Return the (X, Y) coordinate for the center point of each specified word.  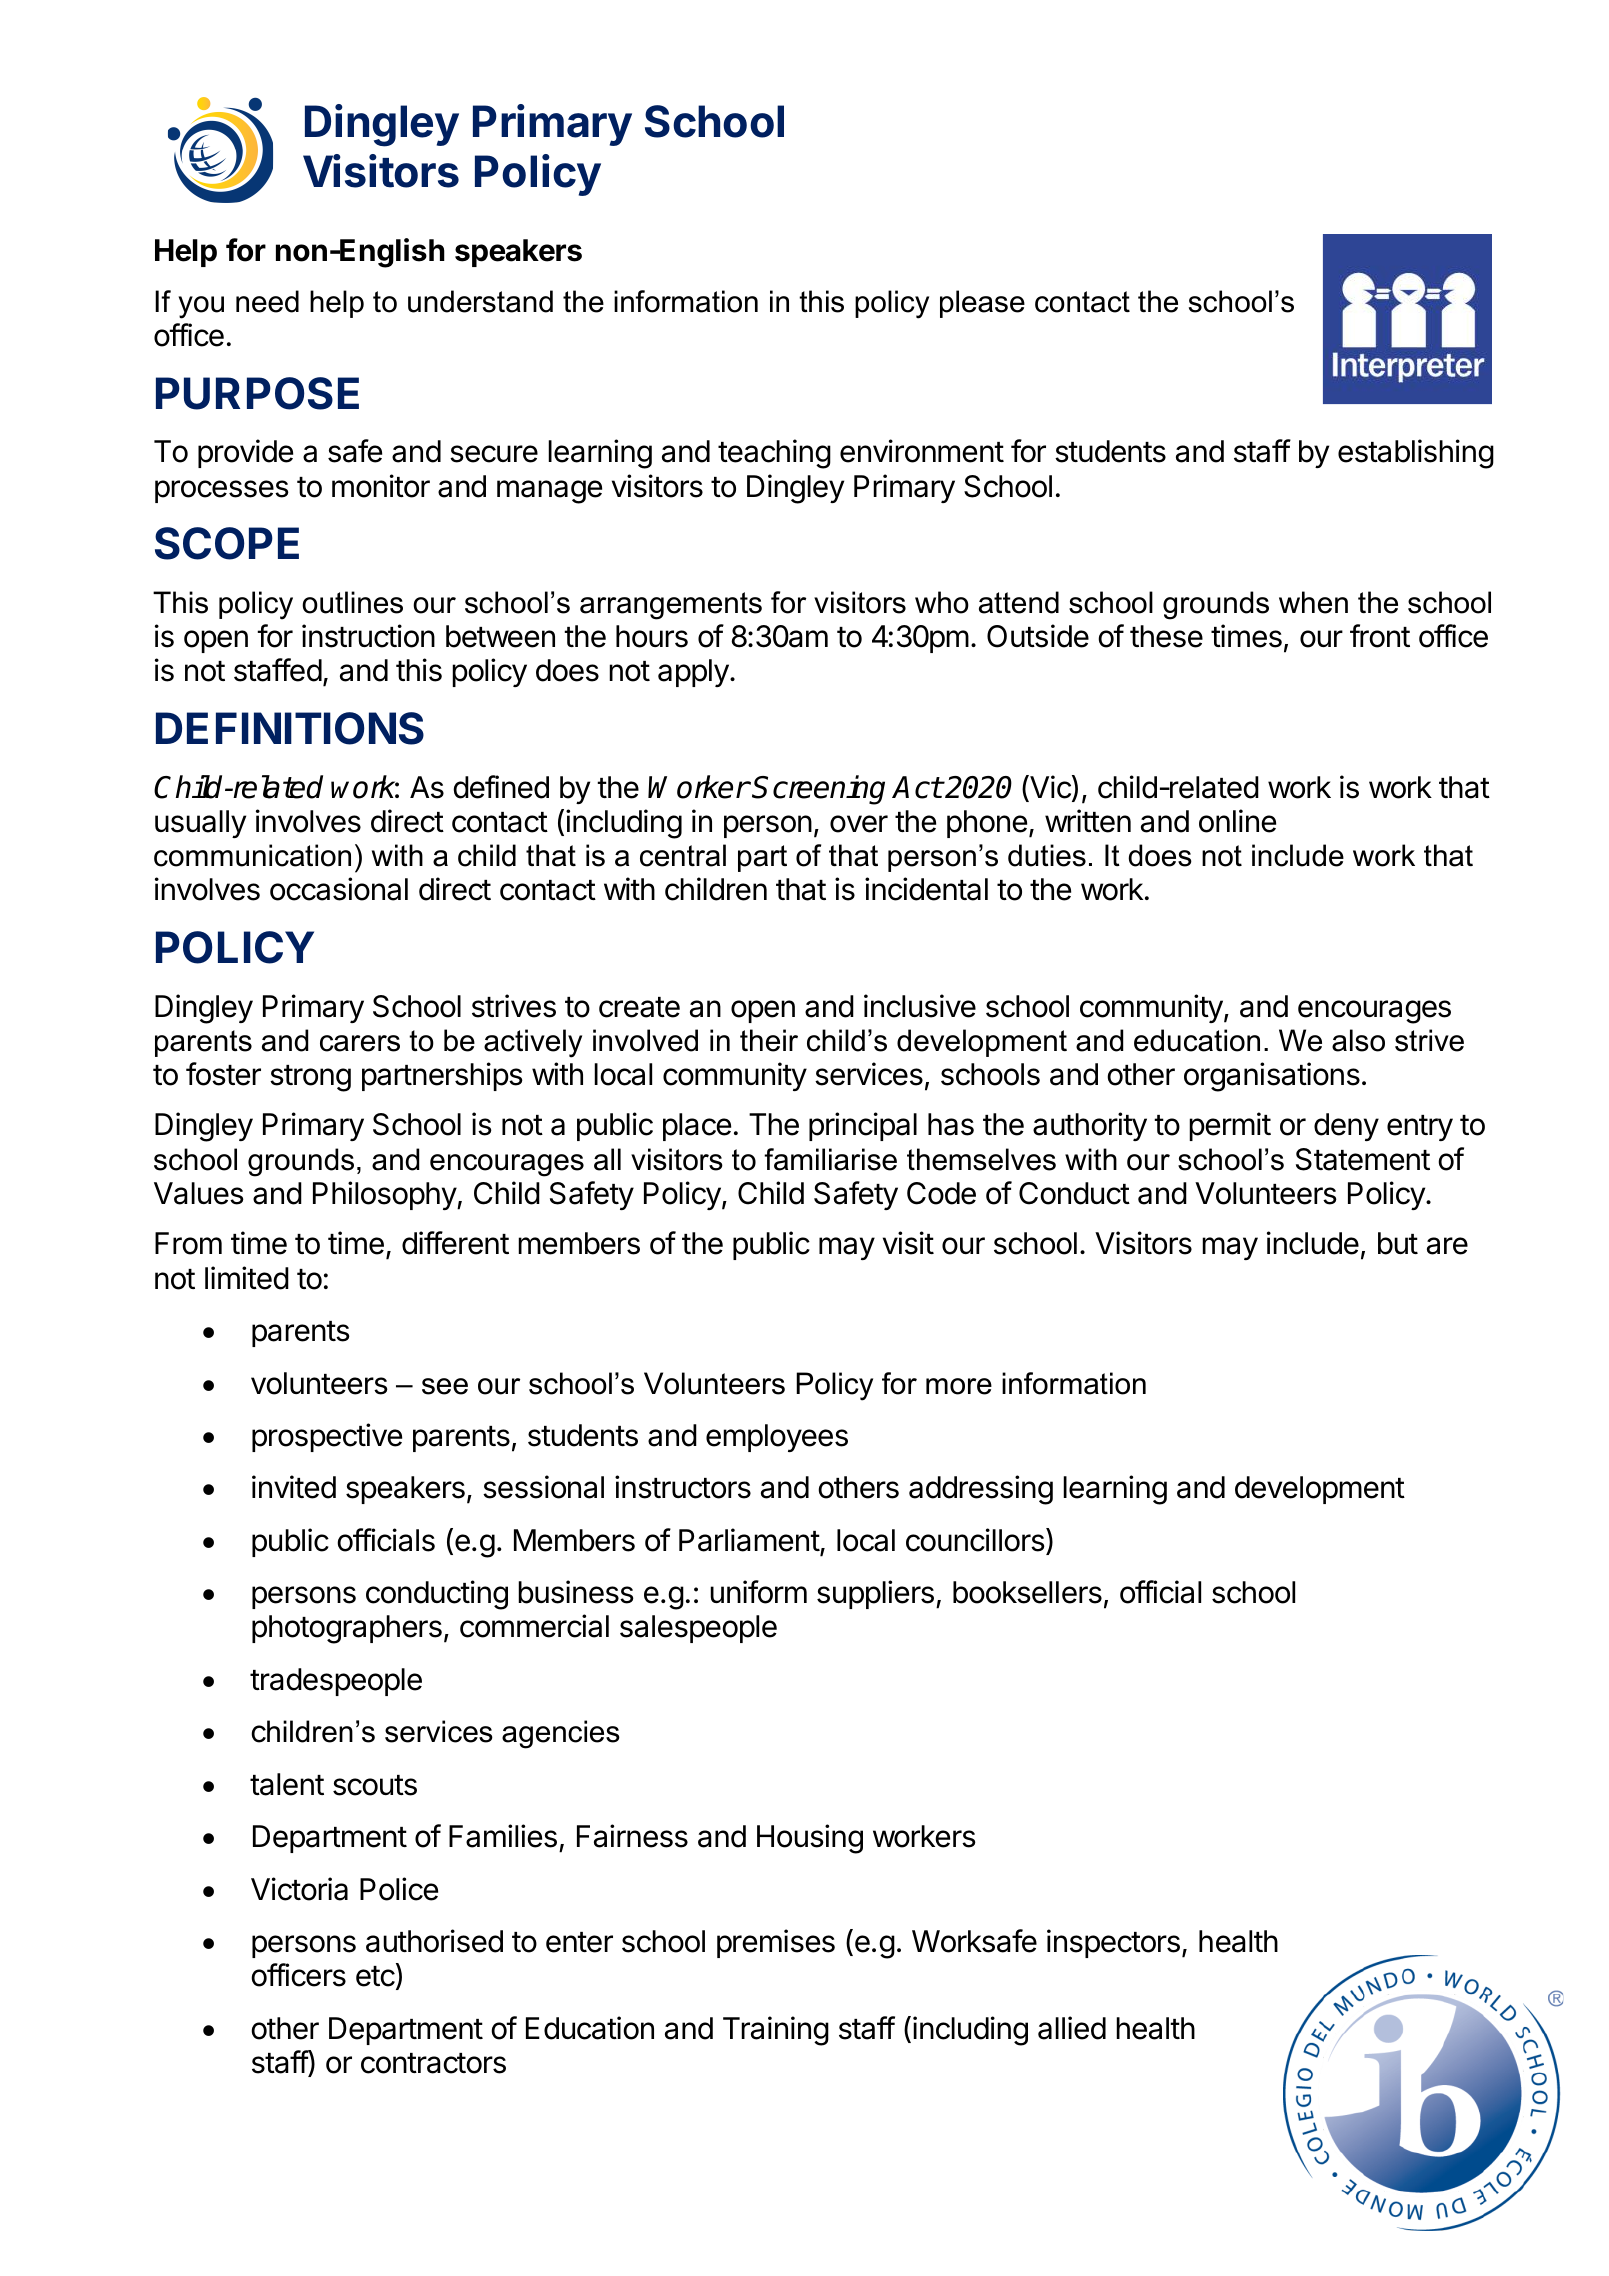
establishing (1416, 454)
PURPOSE (257, 393)
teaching (774, 454)
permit (1230, 1126)
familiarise (830, 1159)
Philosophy (385, 1195)
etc (375, 1976)
